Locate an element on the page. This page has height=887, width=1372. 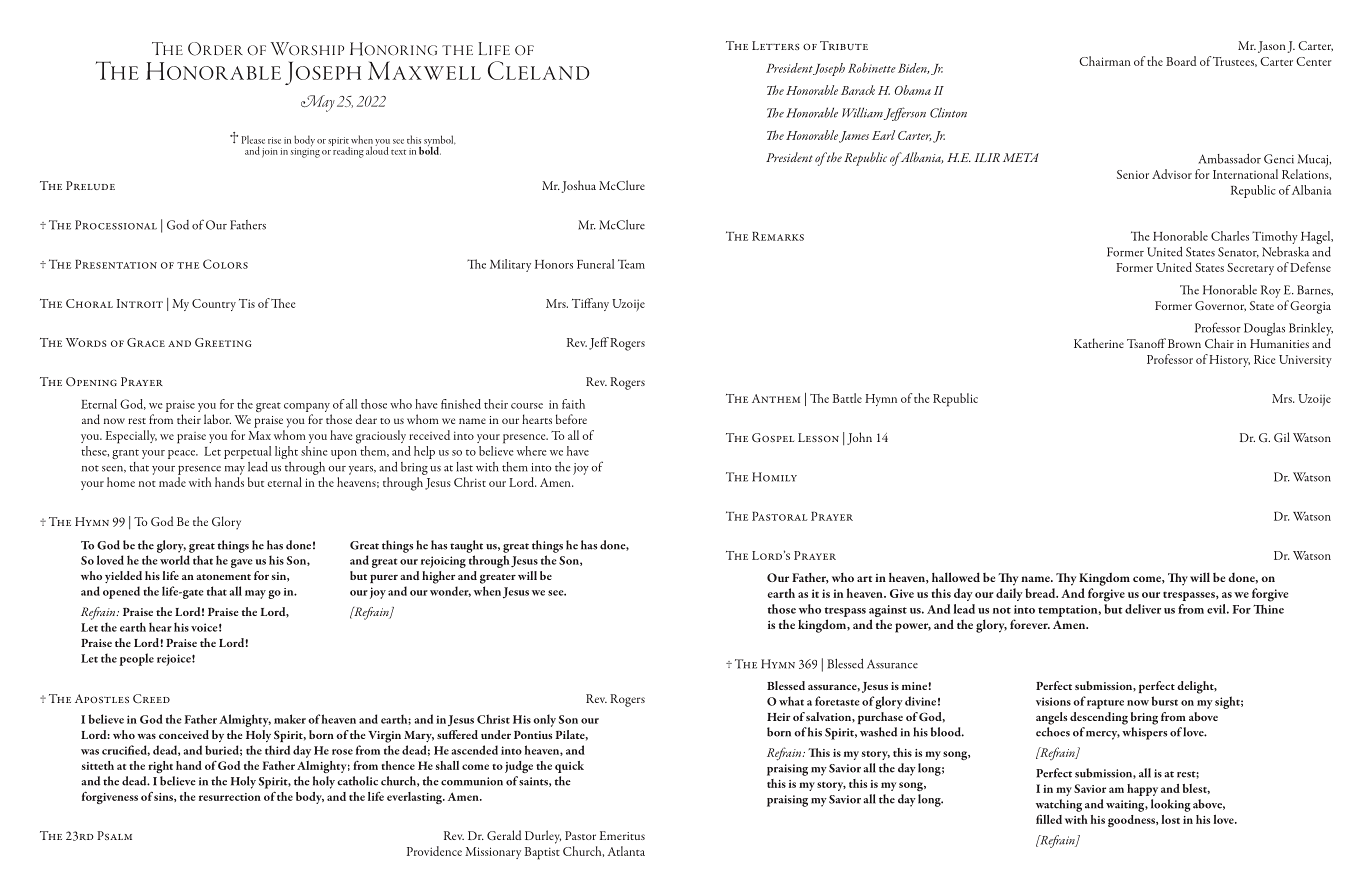
Order is located at coordinates (215, 49).
